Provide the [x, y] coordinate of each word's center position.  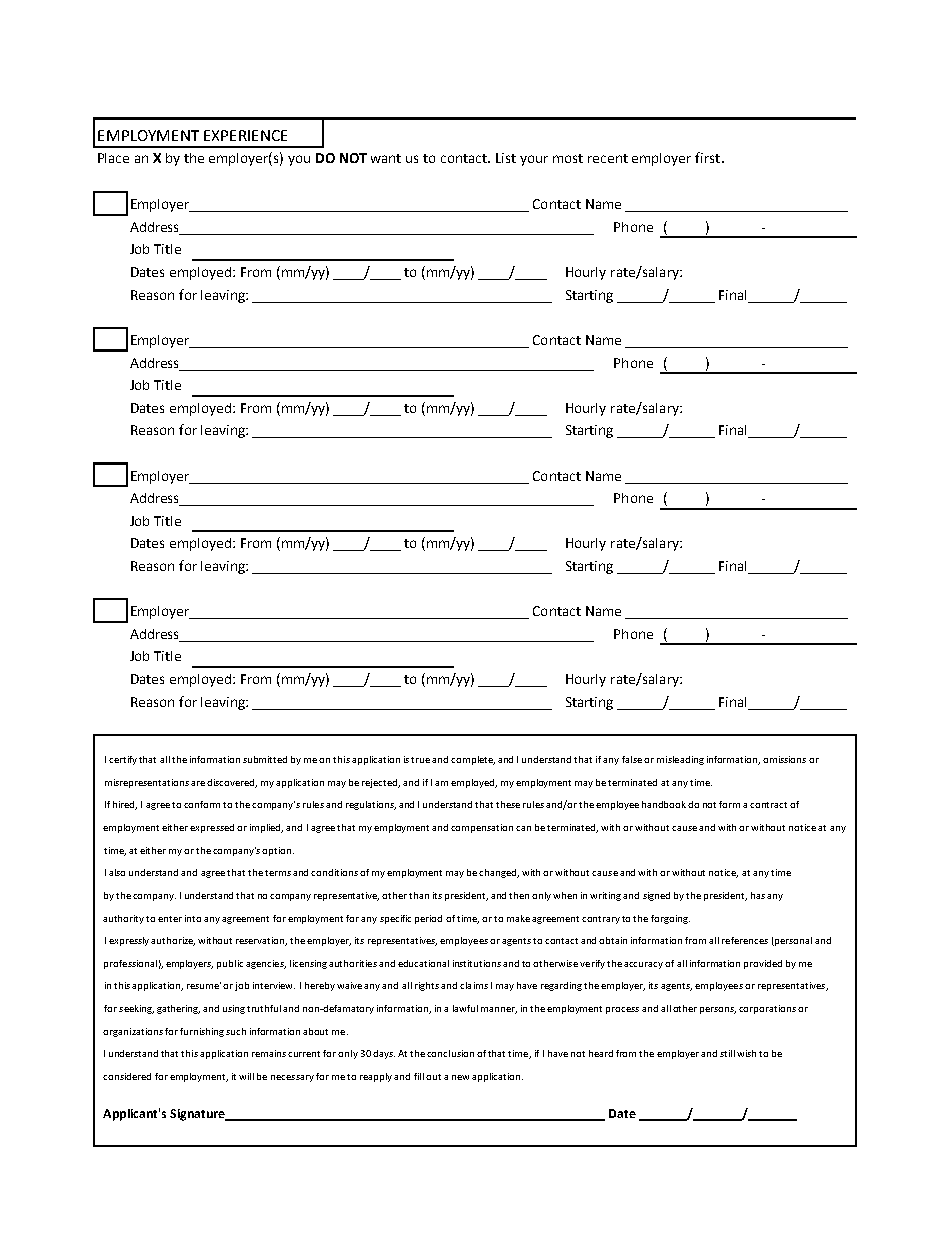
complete [473, 760]
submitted [265, 759]
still [727, 1053]
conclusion [450, 1053]
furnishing [202, 1032]
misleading [680, 760]
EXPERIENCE [245, 135]
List [506, 158]
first [709, 157]
